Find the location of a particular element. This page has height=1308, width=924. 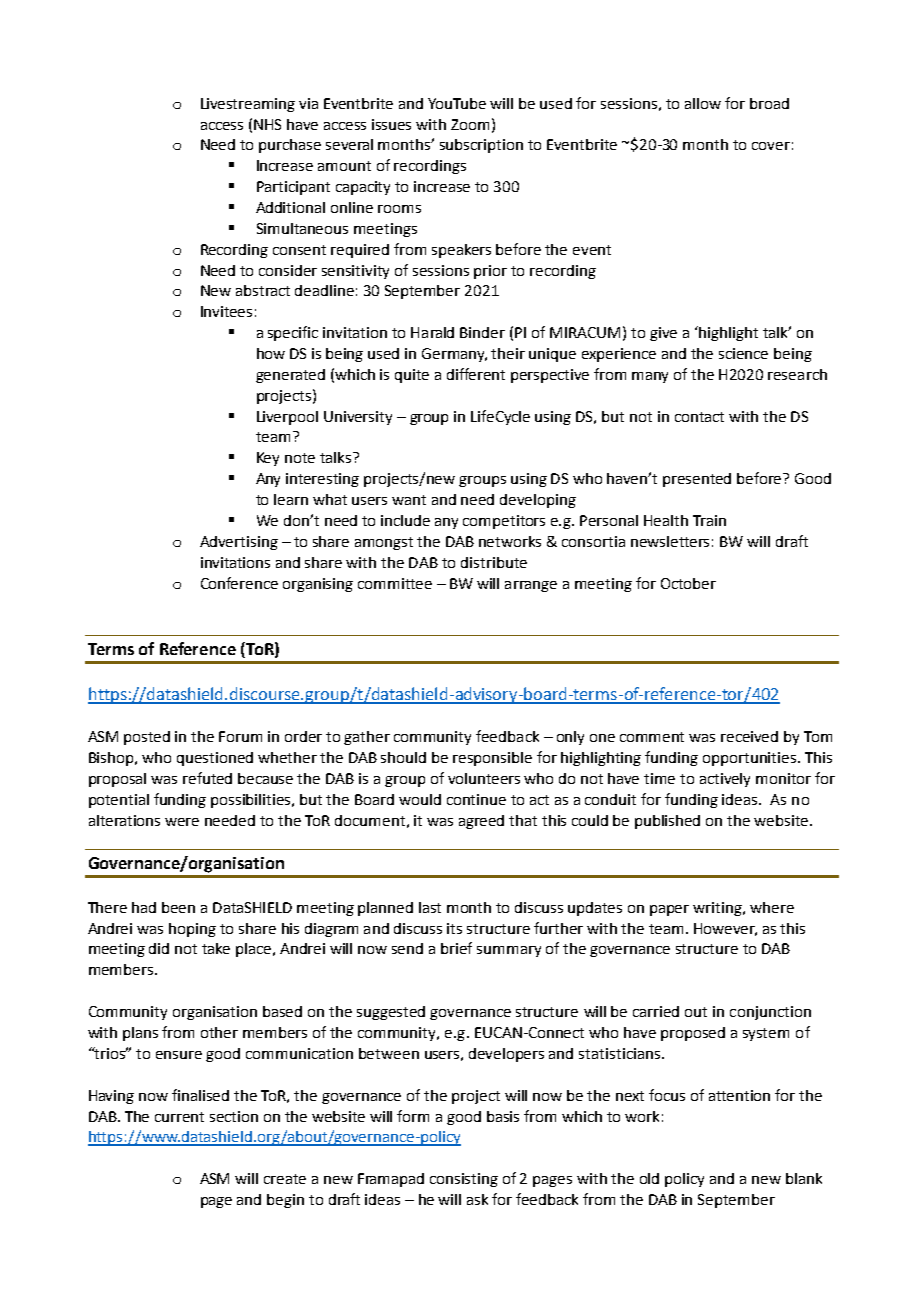

cover is located at coordinates (771, 146).
